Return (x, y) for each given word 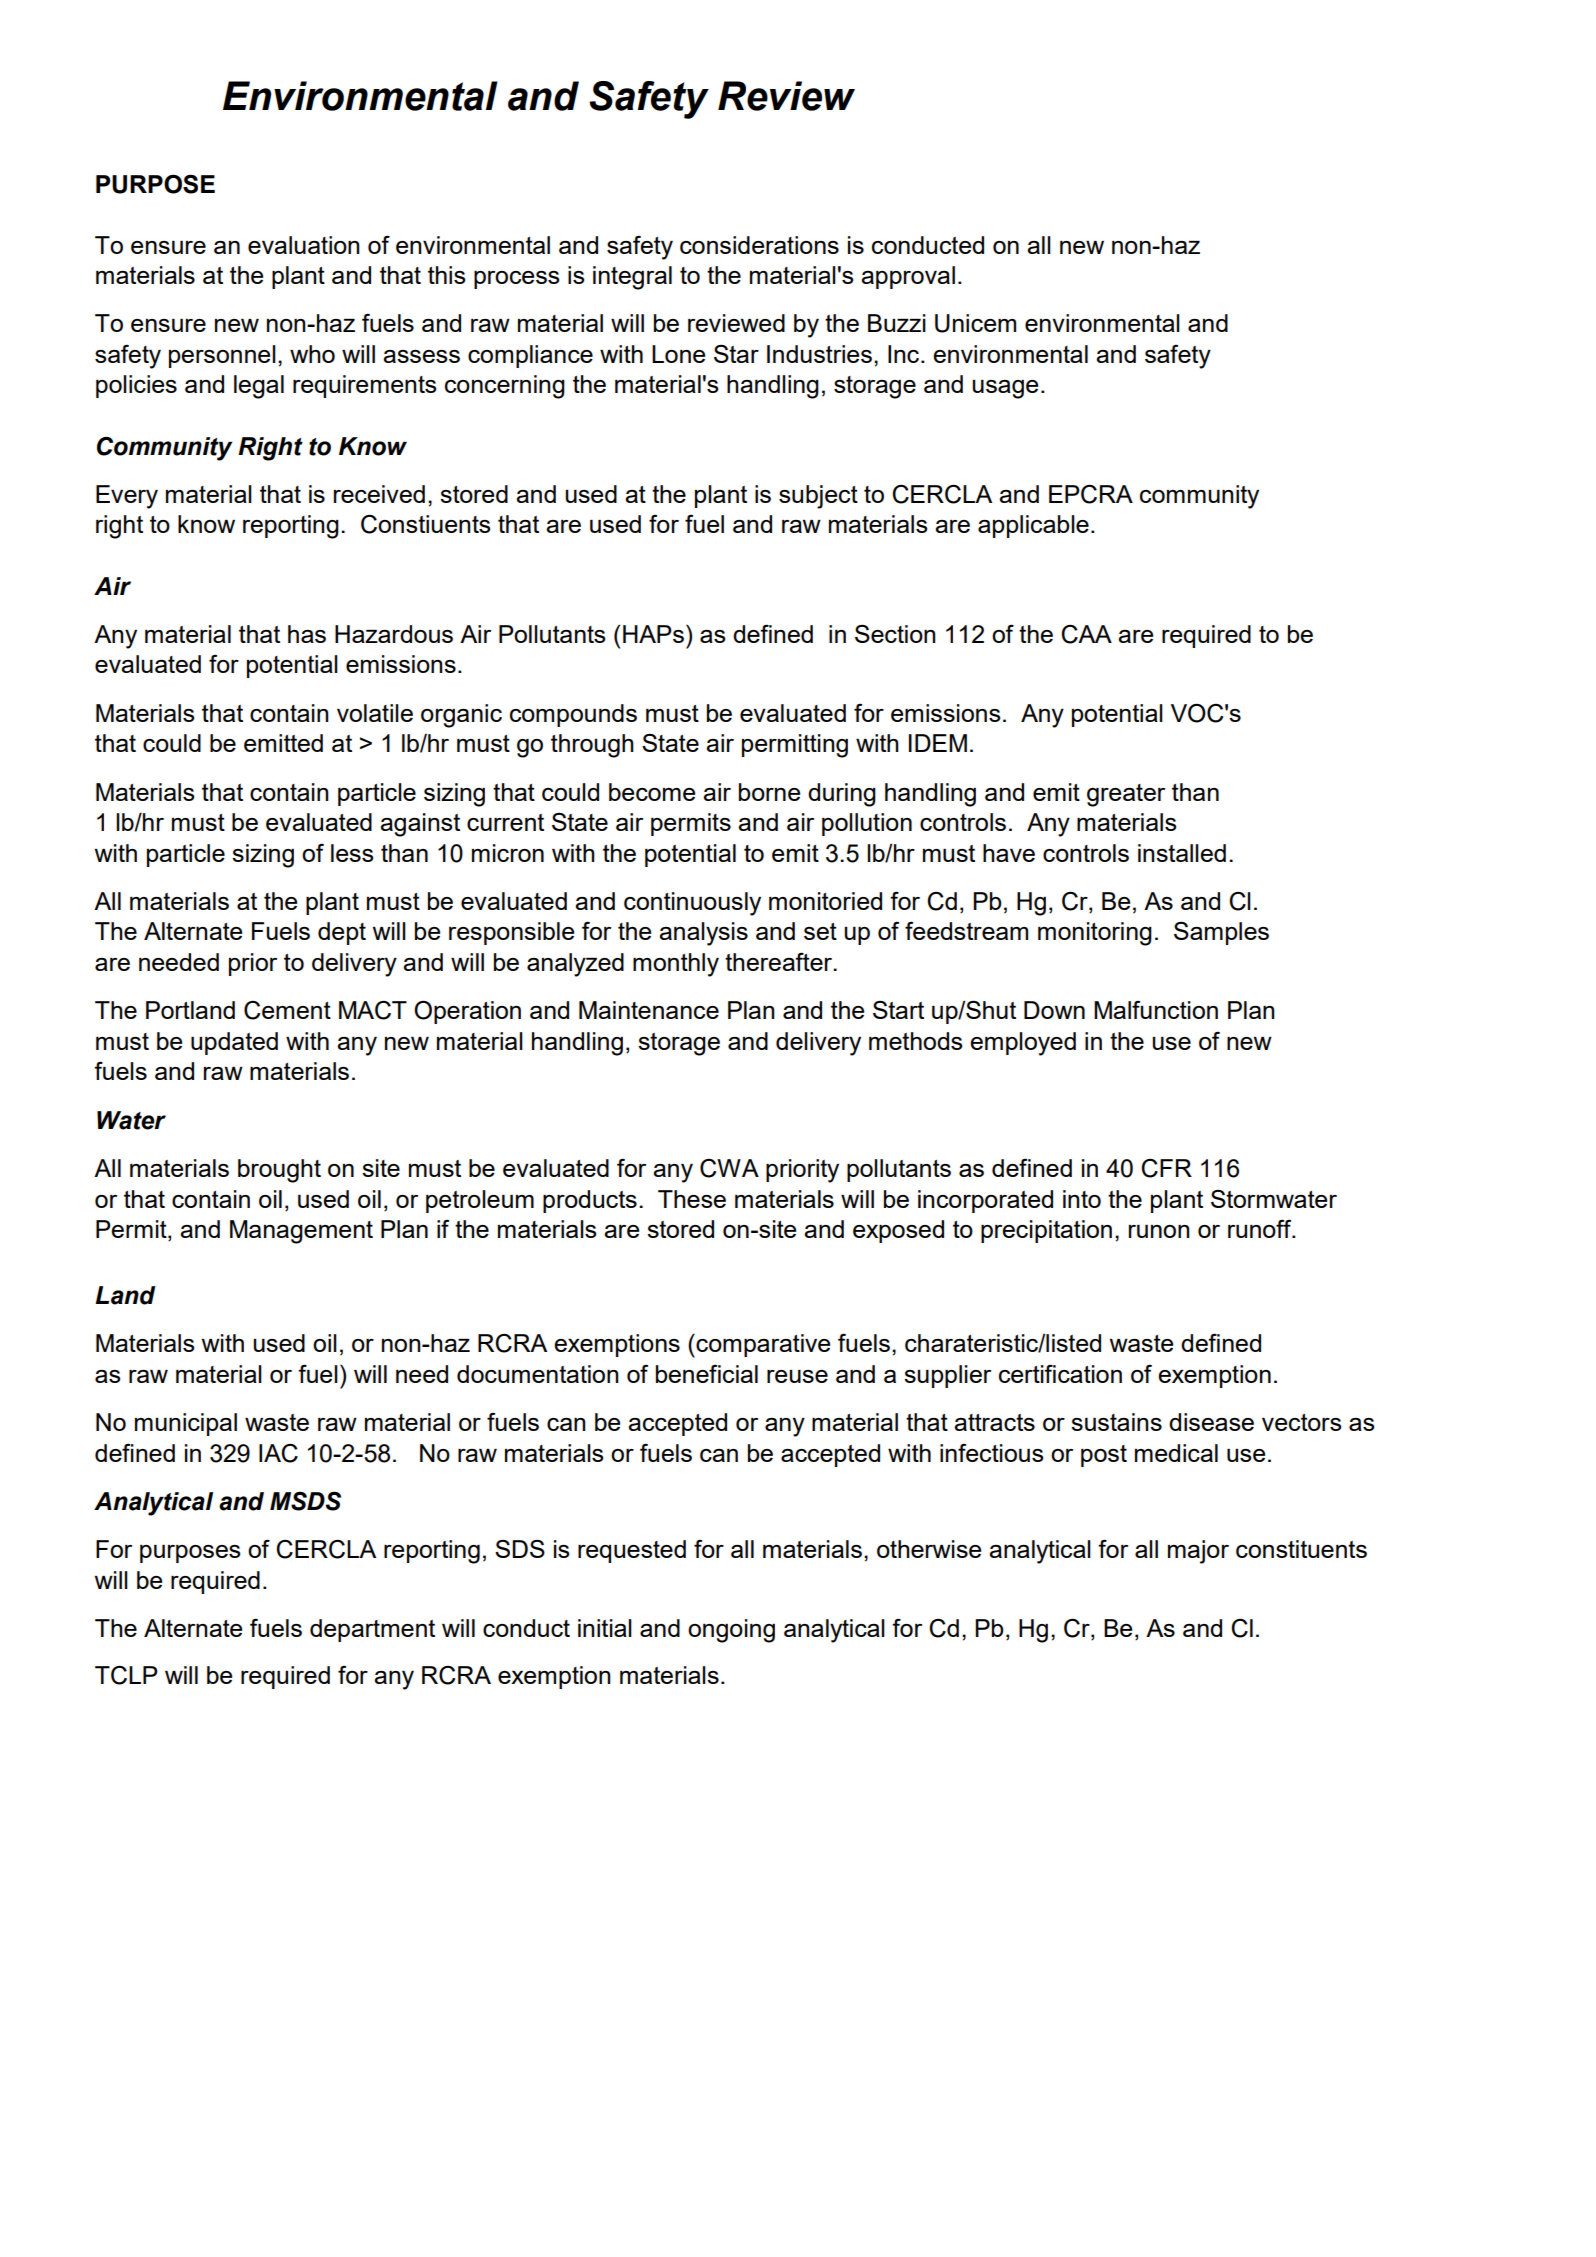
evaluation (304, 245)
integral (632, 278)
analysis (703, 934)
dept (342, 933)
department (372, 1630)
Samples (1221, 933)
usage (1005, 389)
